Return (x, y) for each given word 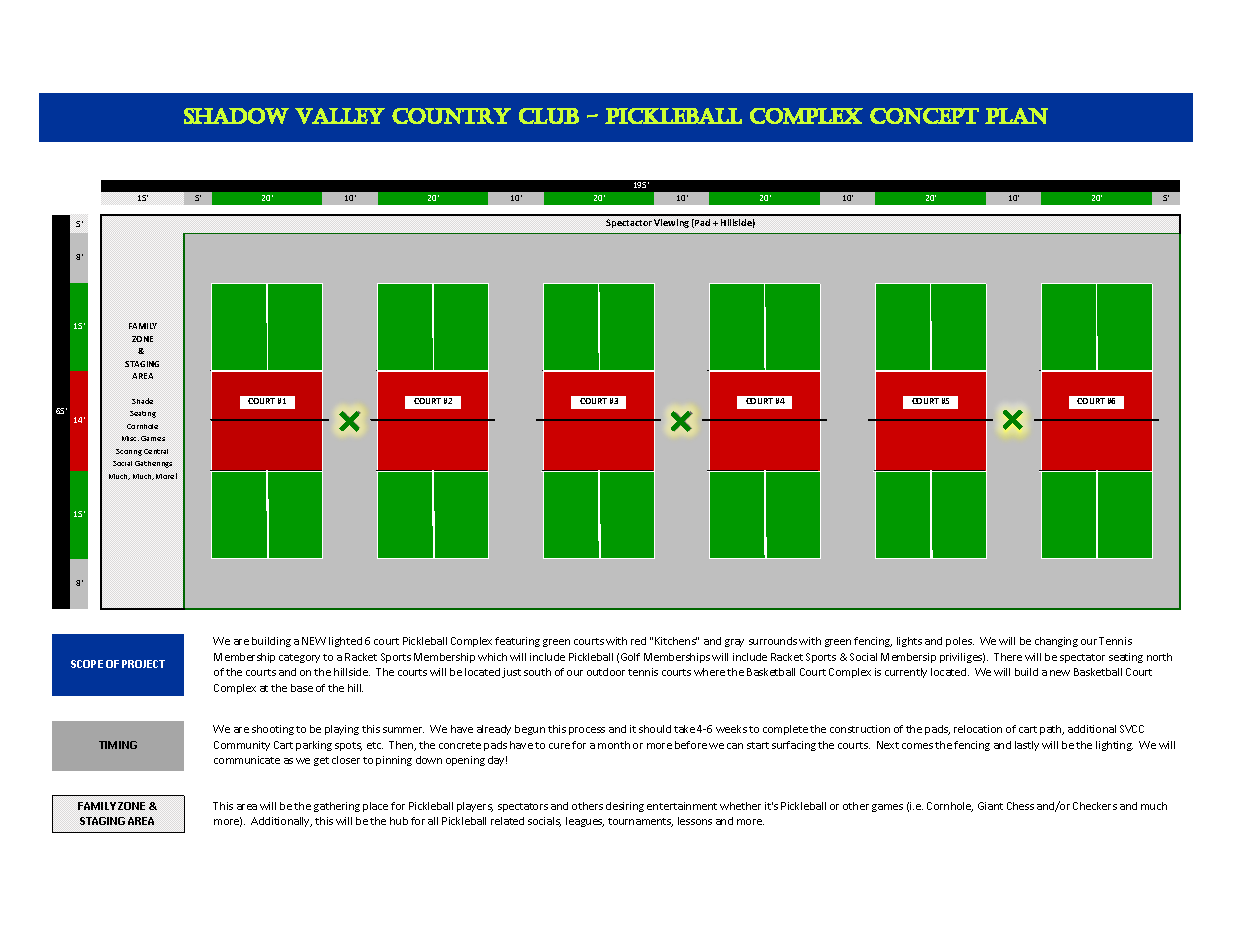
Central (156, 451)
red (638, 641)
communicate (247, 760)
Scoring (129, 452)
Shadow (236, 116)
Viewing (671, 223)
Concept (924, 116)
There (1008, 657)
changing (1056, 642)
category (299, 658)
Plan (1016, 116)
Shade (142, 401)
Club (549, 116)
